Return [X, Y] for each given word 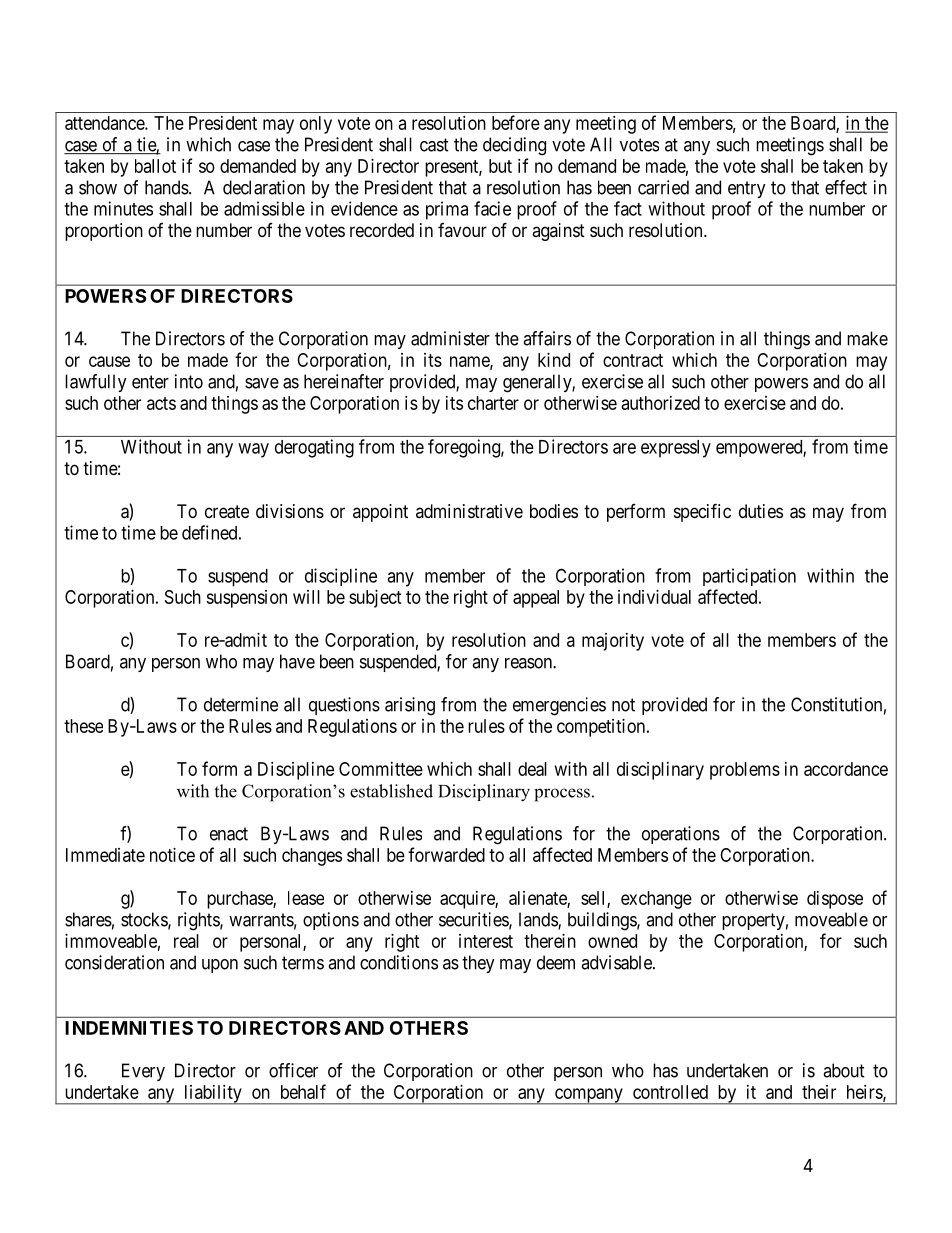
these [83, 726]
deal [532, 769]
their [819, 1092]
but [500, 166]
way [253, 450]
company [588, 1096]
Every [143, 1072]
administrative [469, 511]
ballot [155, 166]
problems [745, 771]
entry [747, 189]
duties [761, 511]
